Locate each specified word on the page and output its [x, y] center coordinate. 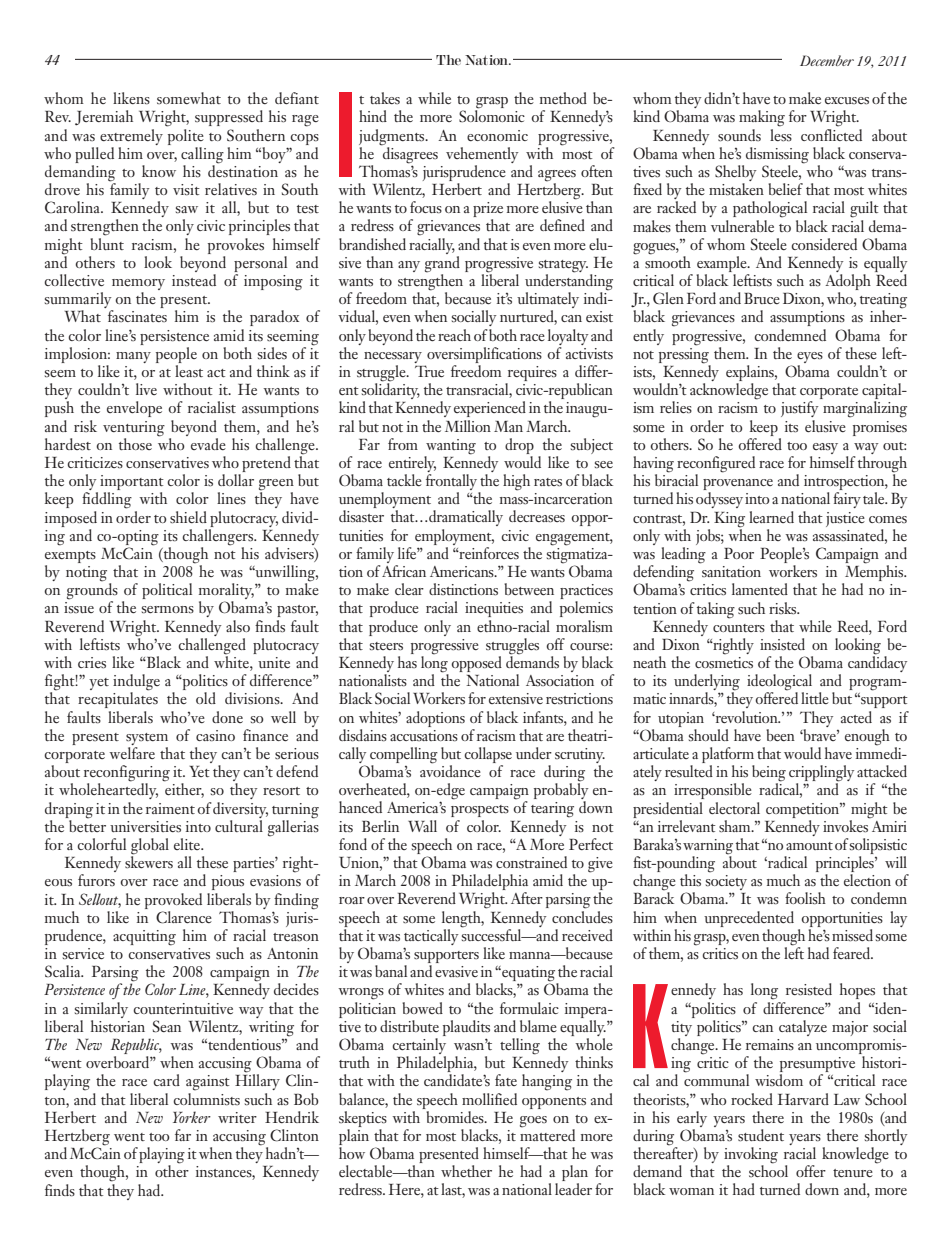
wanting [451, 447]
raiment [170, 808]
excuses [847, 101]
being [769, 774]
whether [466, 1171]
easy [824, 450]
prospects [480, 811]
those [135, 444]
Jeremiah [104, 118]
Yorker [192, 1117]
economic [497, 135]
